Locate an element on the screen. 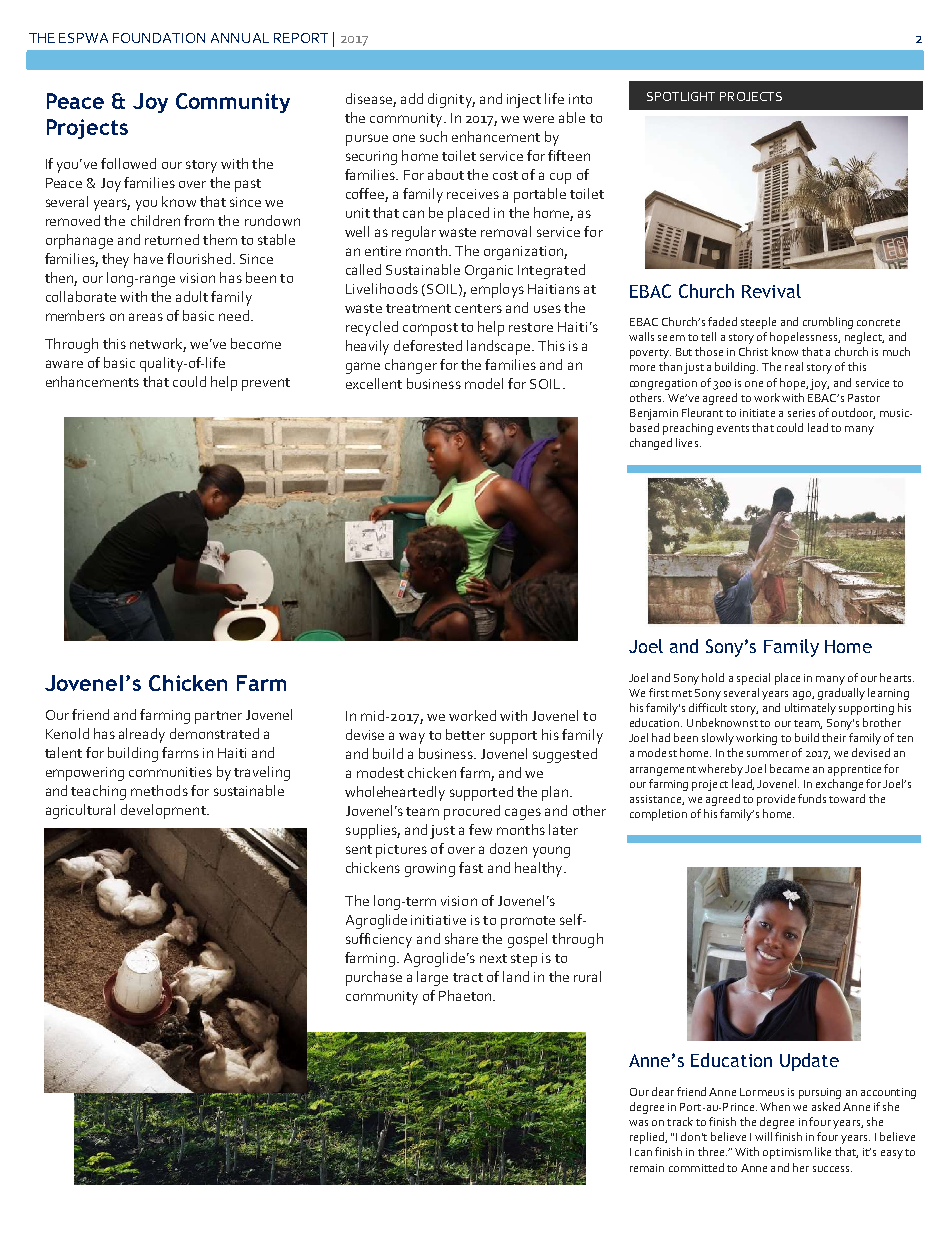 The image size is (952, 1233). inject is located at coordinates (524, 101).
